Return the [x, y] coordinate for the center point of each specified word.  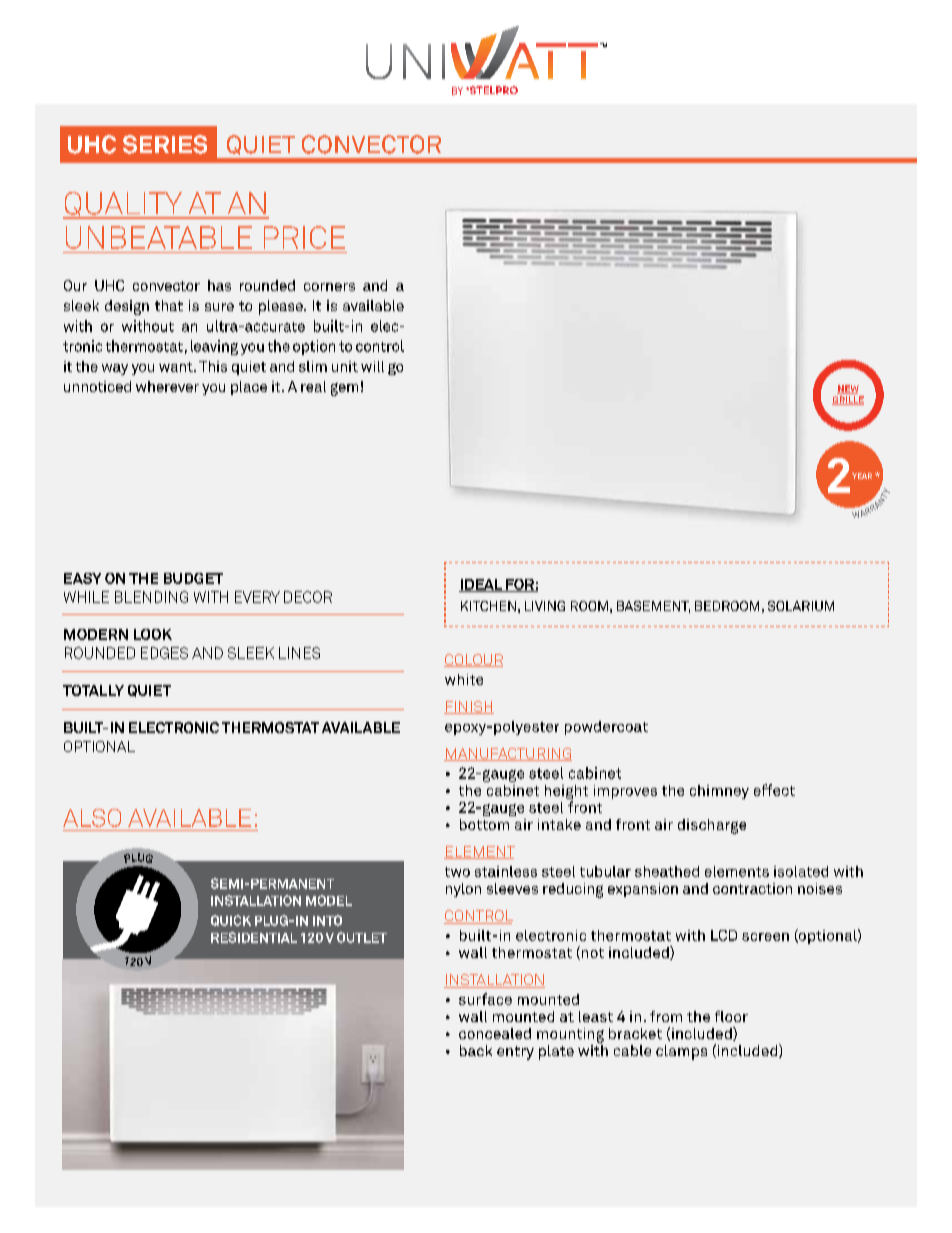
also [92, 818]
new [848, 389]
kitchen [488, 606]
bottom [484, 824]
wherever [167, 386]
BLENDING [151, 597]
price [304, 237]
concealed [495, 1033]
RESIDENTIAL [254, 937]
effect [774, 790]
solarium [801, 606]
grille [848, 400]
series [165, 144]
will [372, 366]
